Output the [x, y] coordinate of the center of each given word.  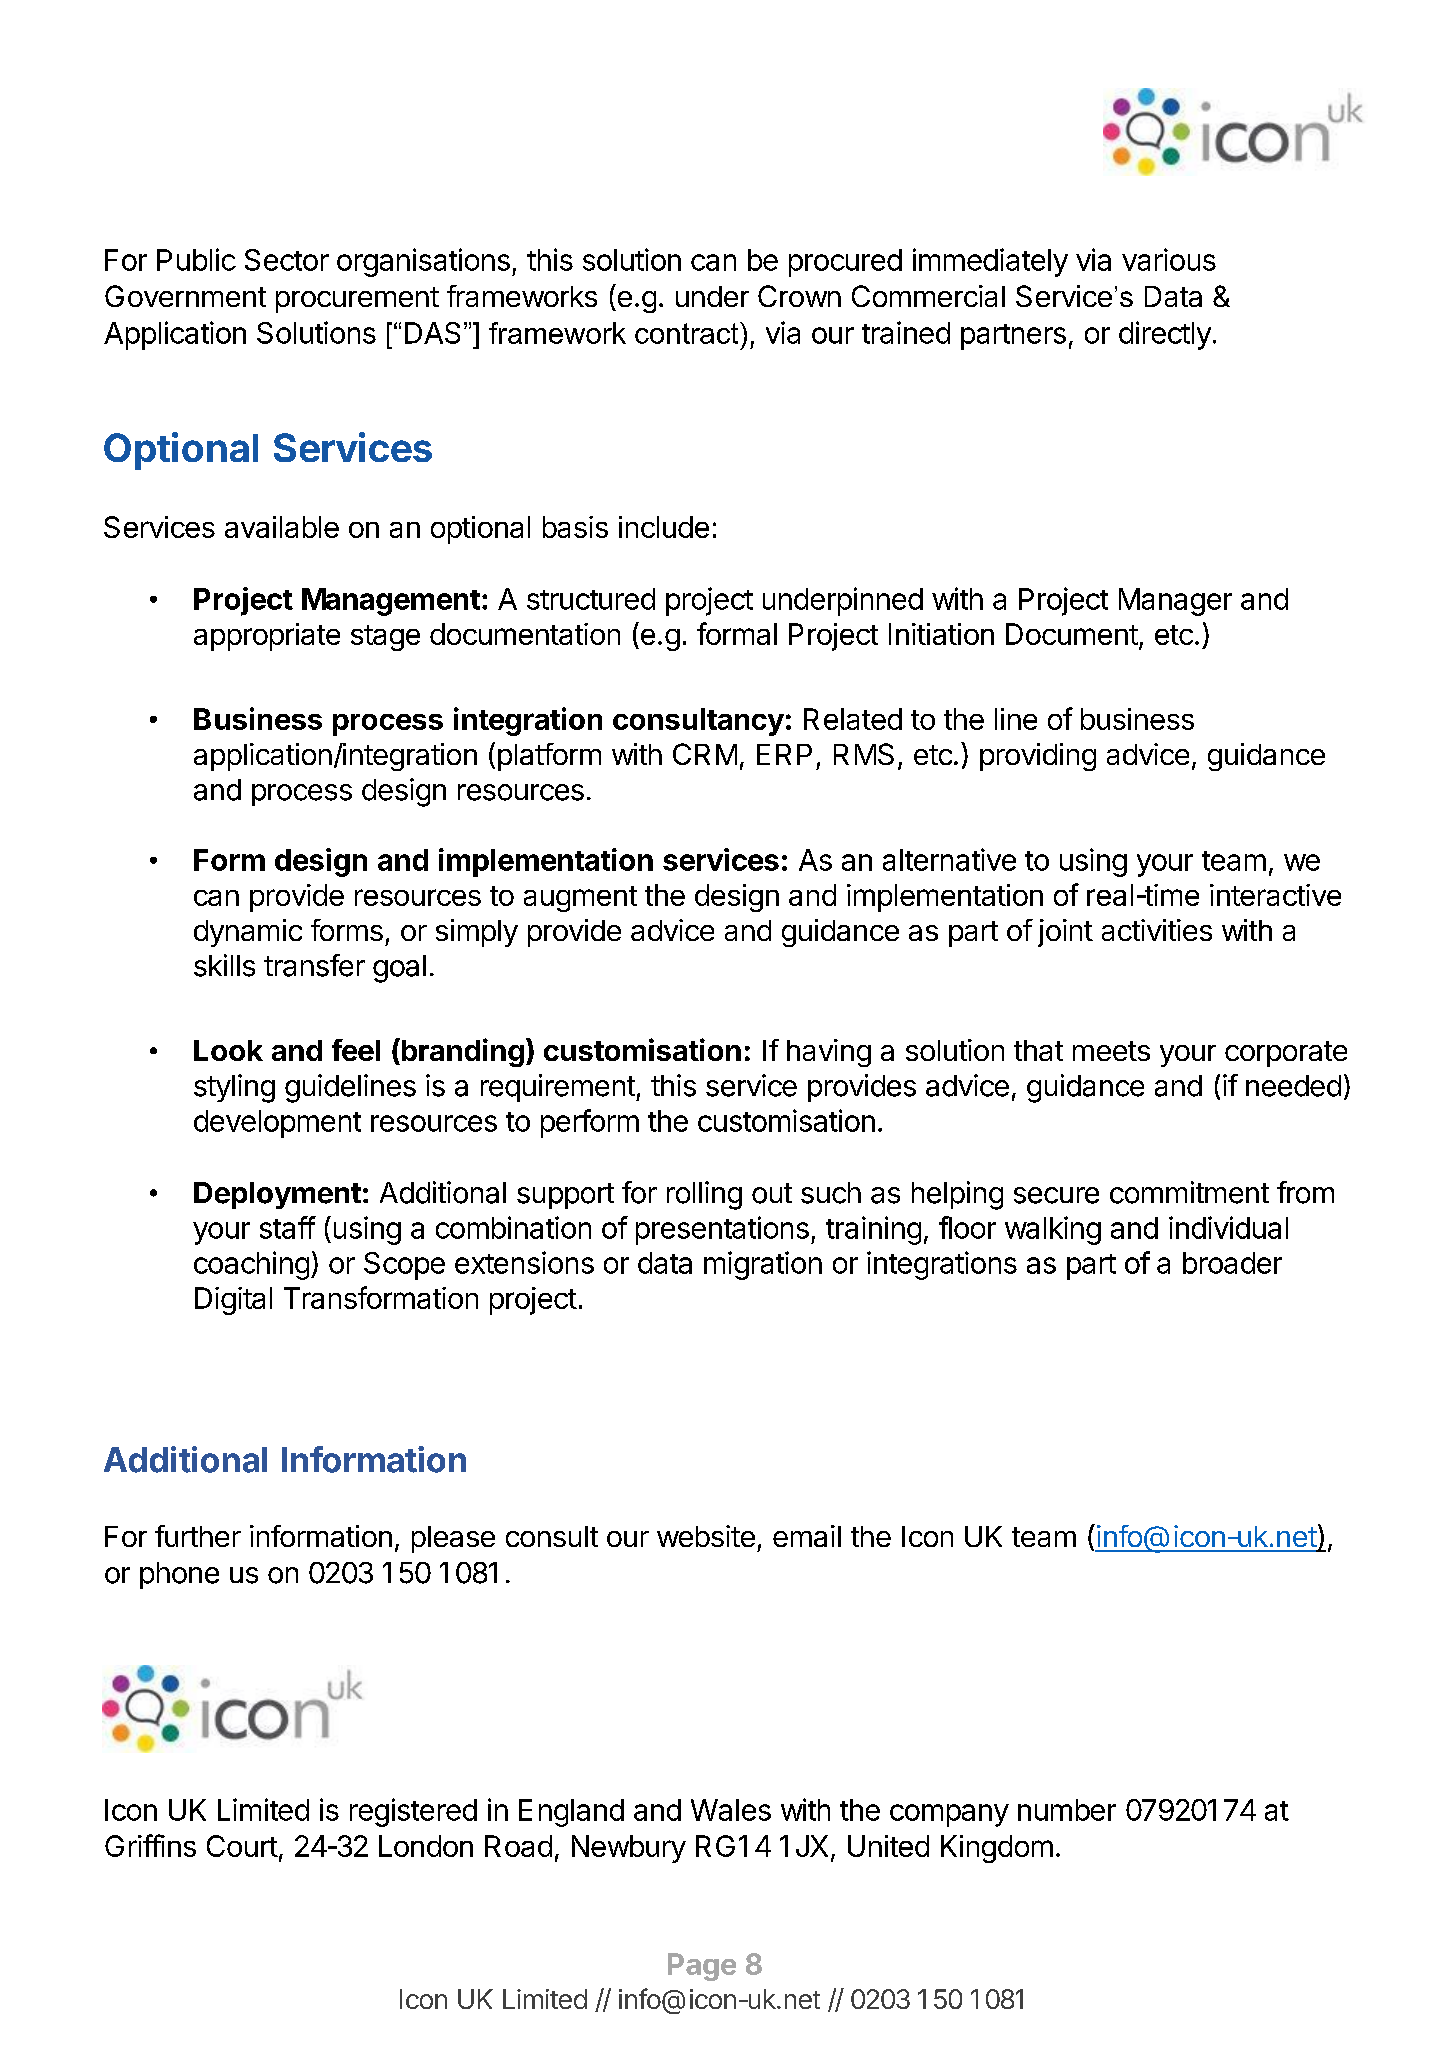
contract [688, 333]
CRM [705, 754]
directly [1165, 335]
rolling [704, 1195]
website [706, 1536]
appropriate [267, 637]
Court [242, 1846]
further [198, 1536]
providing [1038, 757]
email [807, 1536]
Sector [287, 260]
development [277, 1124]
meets [1111, 1051]
